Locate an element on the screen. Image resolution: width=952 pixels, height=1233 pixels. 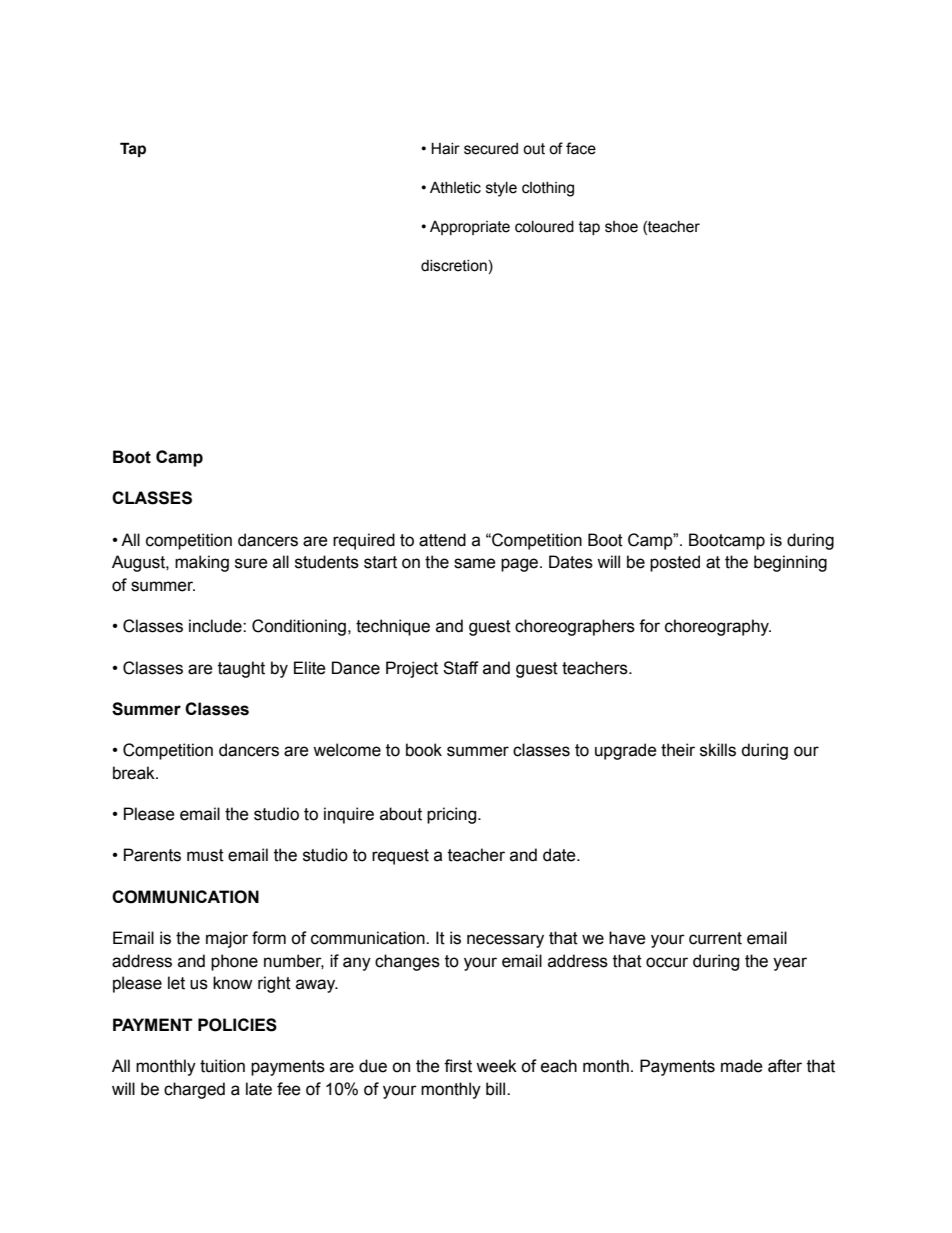
first is located at coordinates (458, 1066).
